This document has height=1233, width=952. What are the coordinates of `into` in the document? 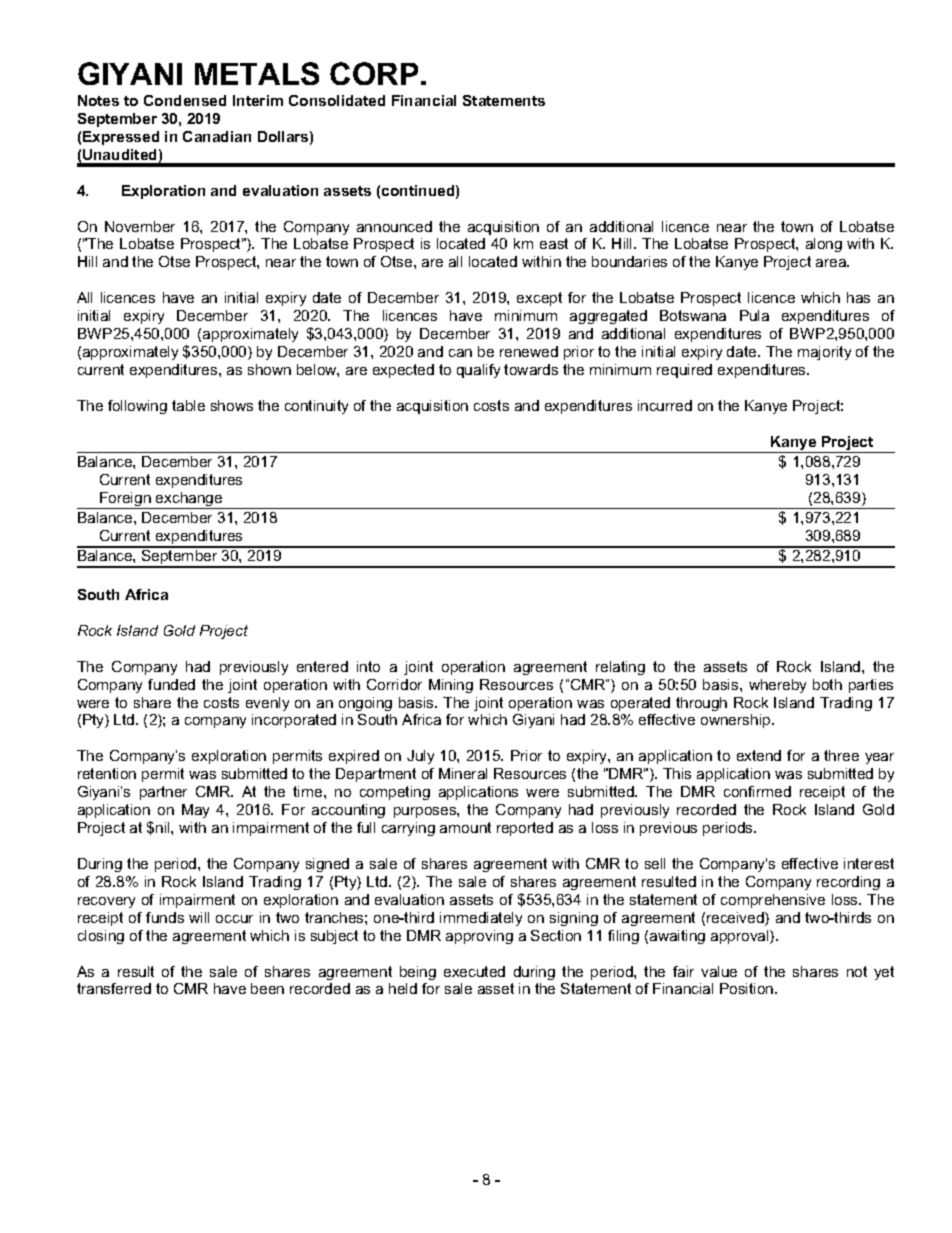 It's located at (368, 666).
